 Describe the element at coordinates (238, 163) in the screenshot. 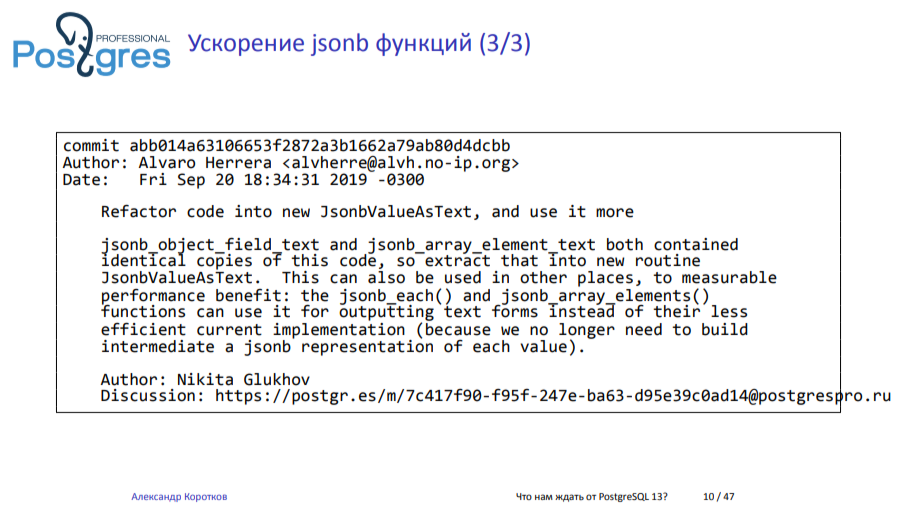

I see `Herrera` at that location.
